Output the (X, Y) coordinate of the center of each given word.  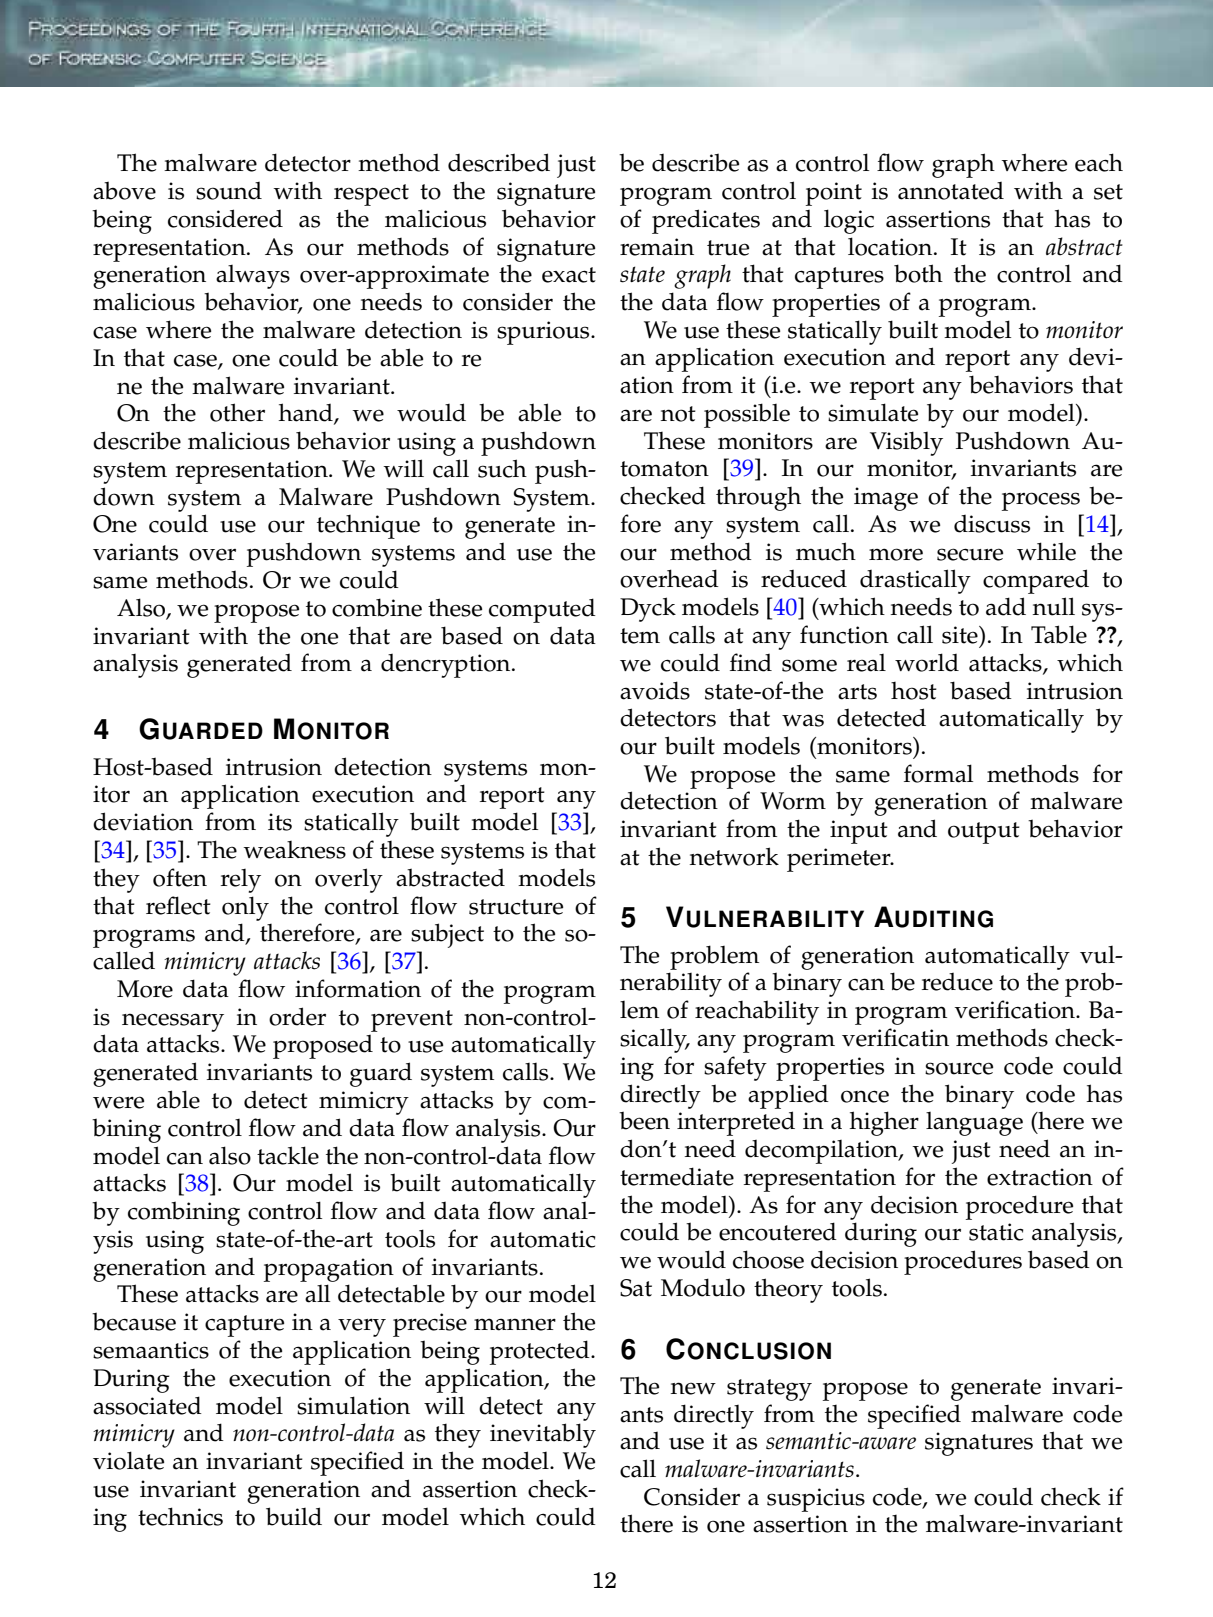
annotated (951, 191)
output (984, 833)
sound (229, 191)
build (294, 1516)
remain (657, 247)
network (734, 856)
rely (241, 881)
